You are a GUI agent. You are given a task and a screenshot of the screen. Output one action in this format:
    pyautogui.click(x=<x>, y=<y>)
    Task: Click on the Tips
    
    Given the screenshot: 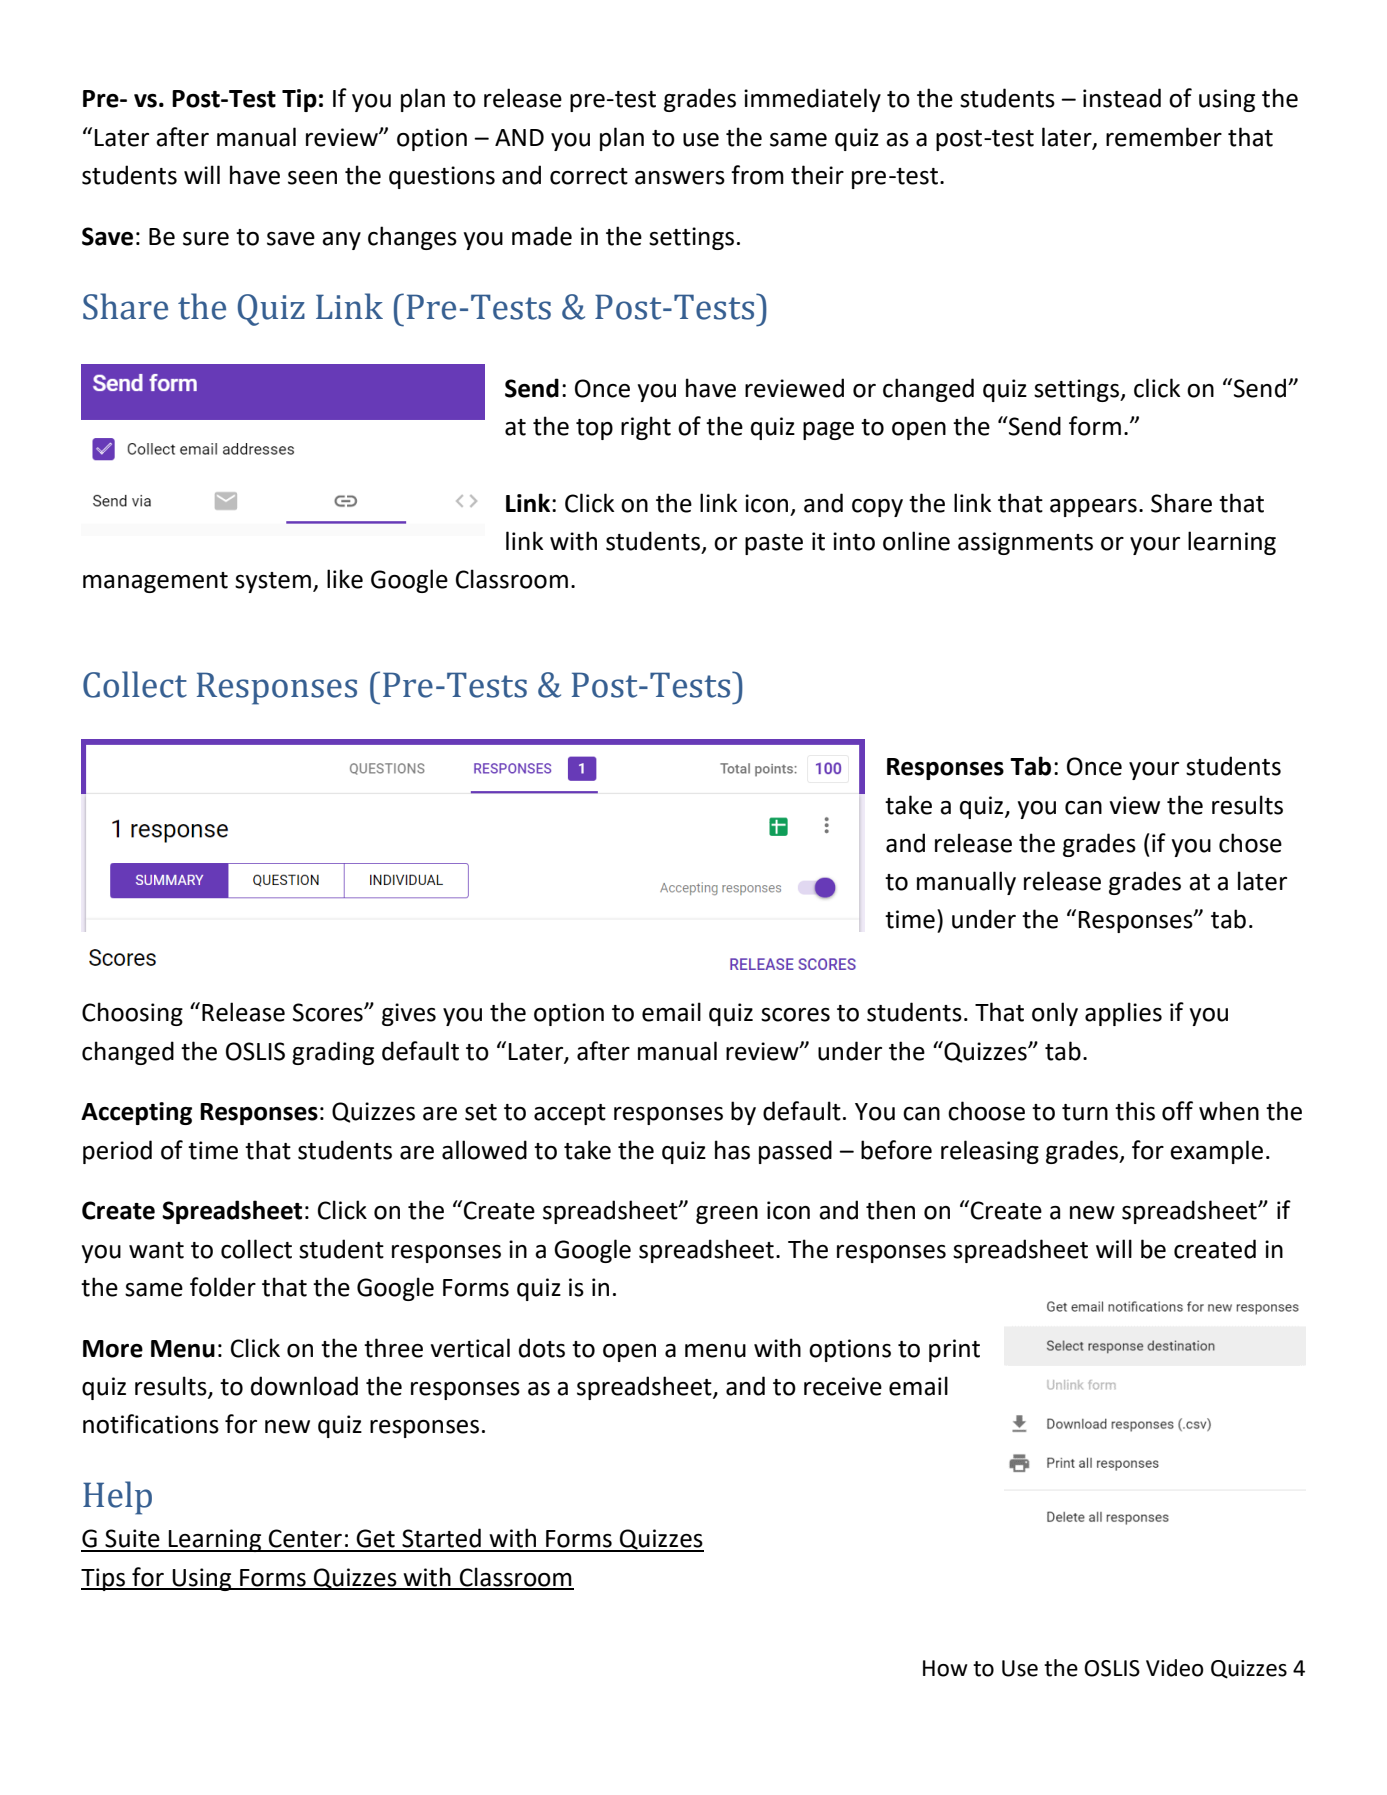 What is the action you would take?
    pyautogui.click(x=104, y=1579)
